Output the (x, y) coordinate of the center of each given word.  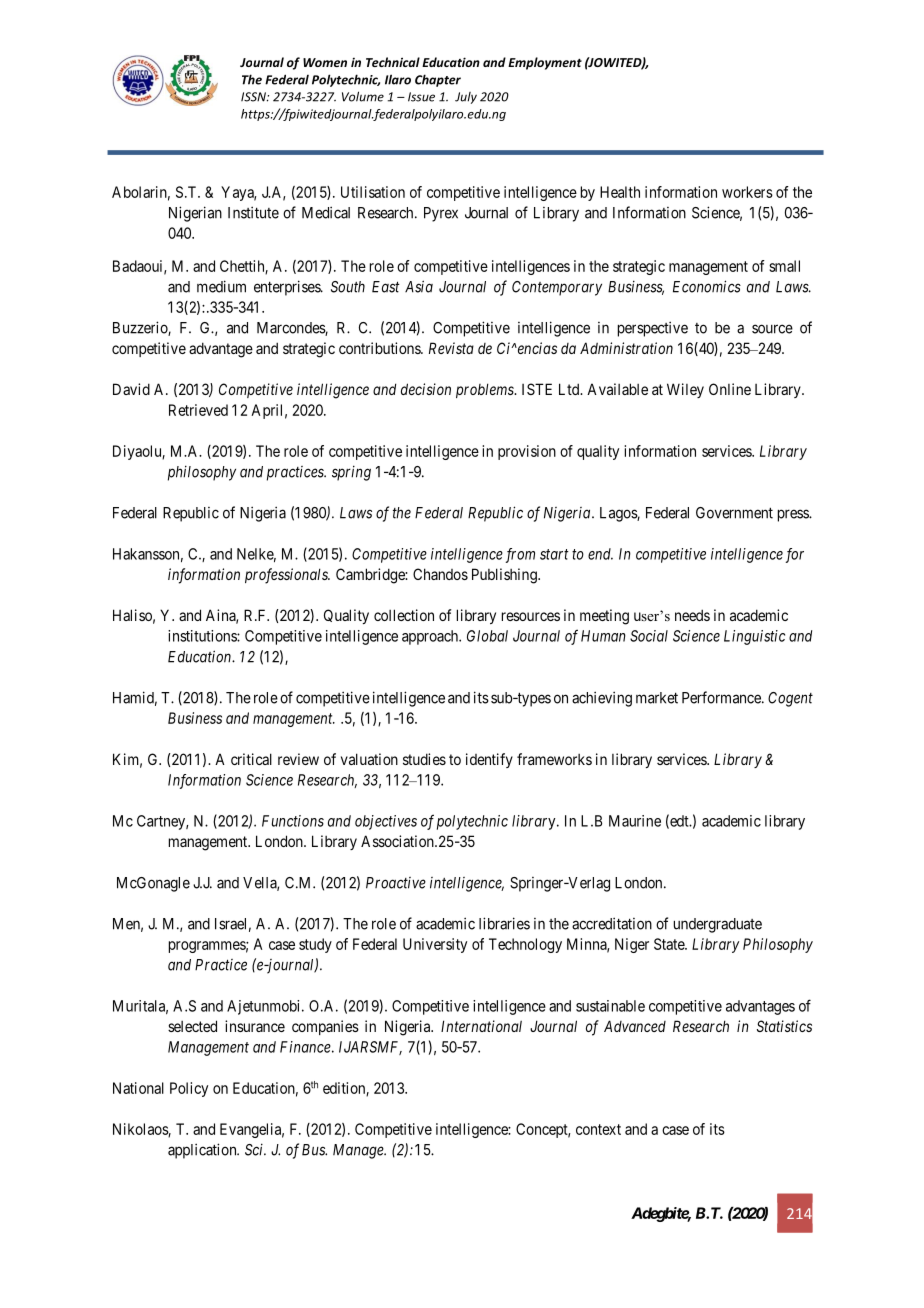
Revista (451, 348)
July (466, 98)
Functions (293, 821)
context (598, 1129)
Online (730, 389)
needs (692, 615)
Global (487, 636)
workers (747, 192)
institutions (203, 636)
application (203, 1151)
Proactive (396, 883)
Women (325, 62)
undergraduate (718, 925)
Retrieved (198, 410)
